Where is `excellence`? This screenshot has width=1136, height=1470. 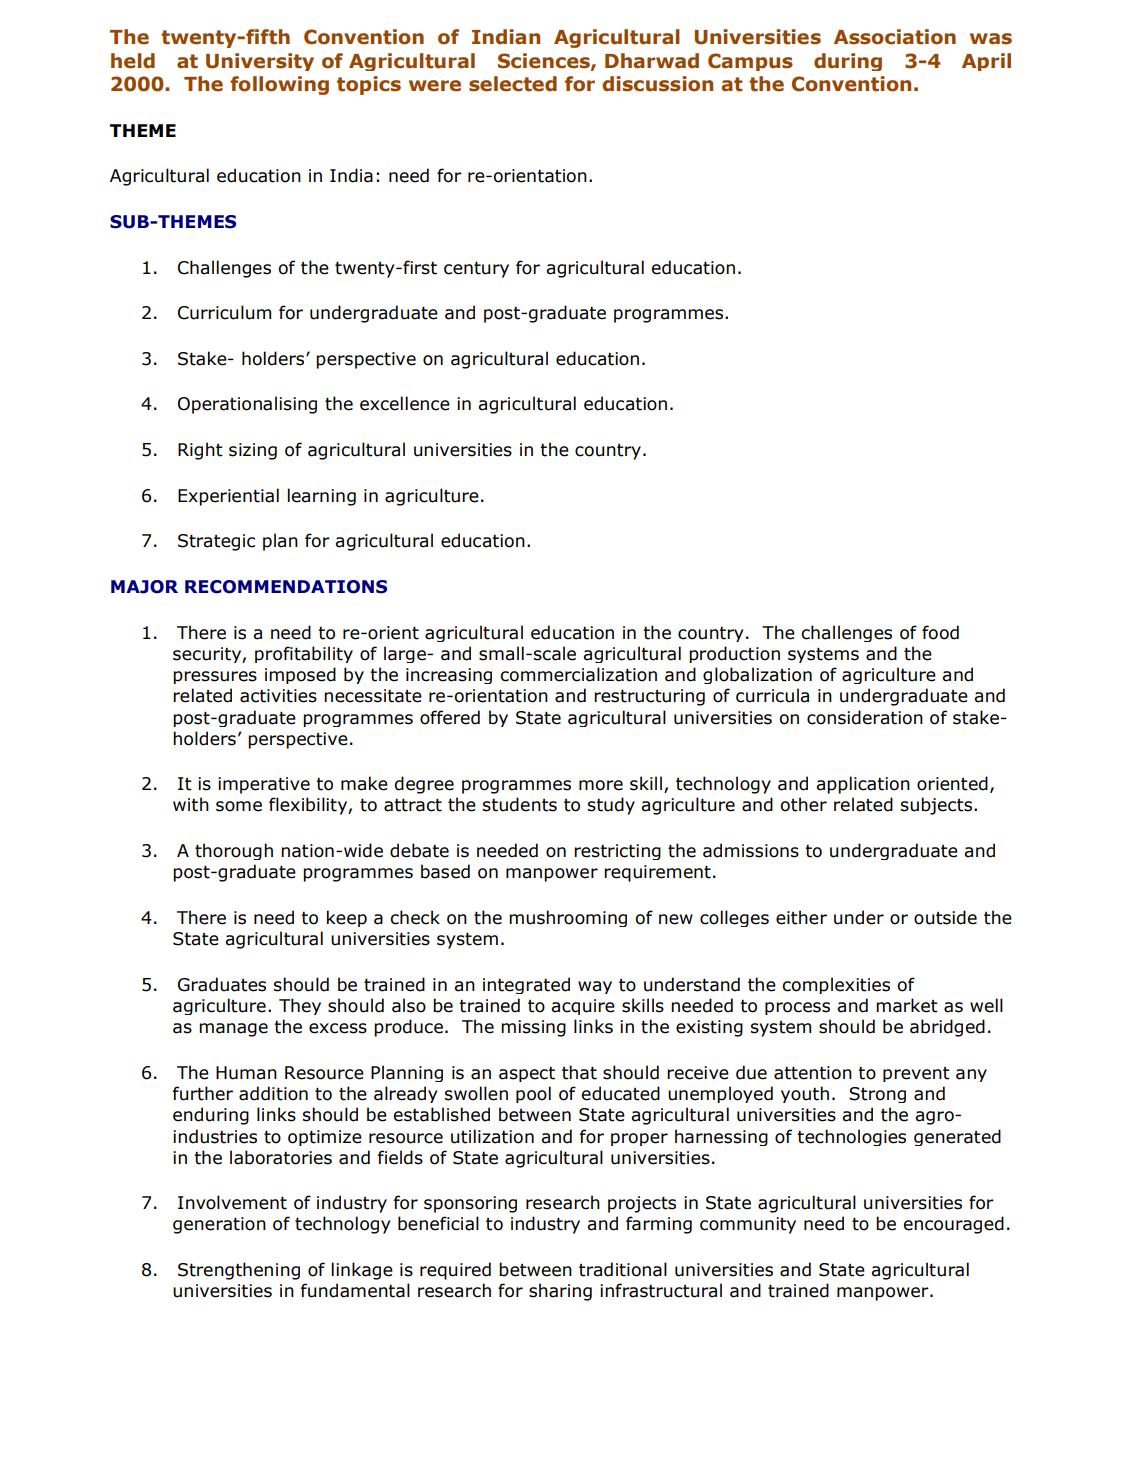
excellence is located at coordinates (405, 403).
